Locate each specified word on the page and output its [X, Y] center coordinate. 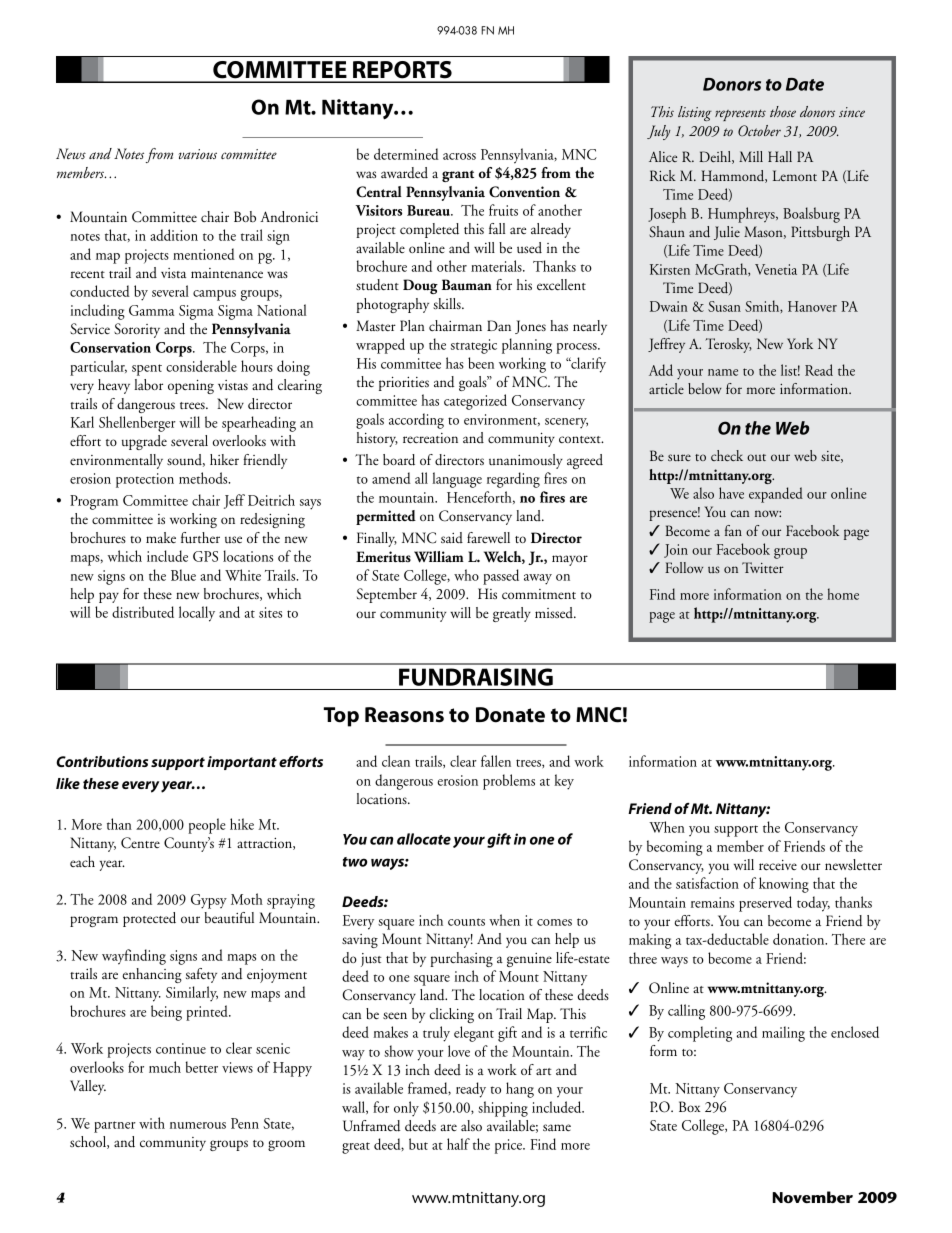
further [200, 538]
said [452, 537]
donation [800, 939]
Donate [510, 715]
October [759, 130]
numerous [198, 1125]
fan [733, 530]
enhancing [152, 975]
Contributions [102, 761]
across [459, 156]
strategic [474, 346]
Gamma [152, 310]
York [800, 343]
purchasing [461, 959]
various [197, 154]
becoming [675, 848]
